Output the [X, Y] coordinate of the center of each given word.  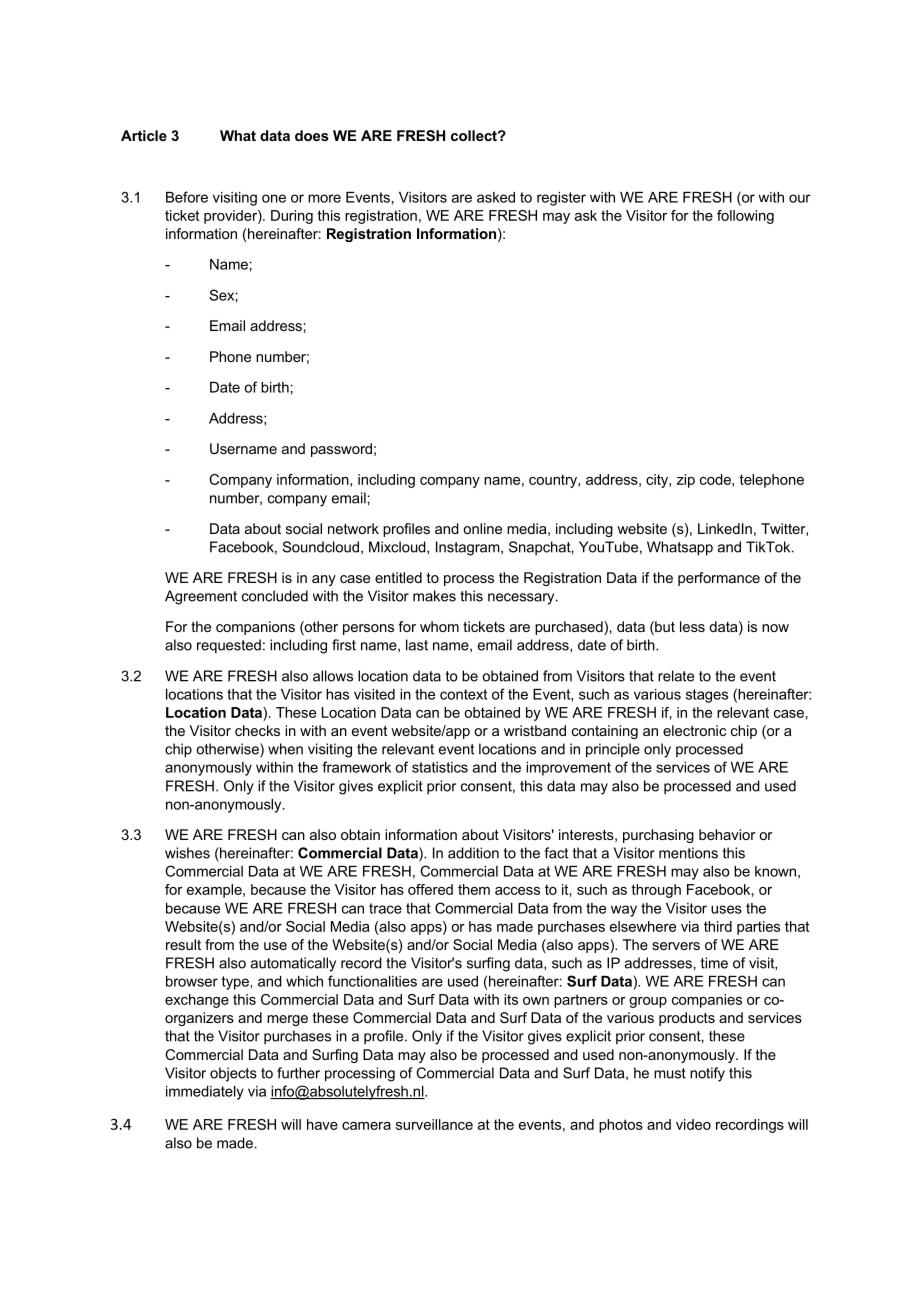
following [745, 217]
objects [233, 1074]
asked [496, 197]
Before [187, 197]
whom [439, 626]
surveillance [434, 1124]
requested [229, 646]
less [692, 626]
